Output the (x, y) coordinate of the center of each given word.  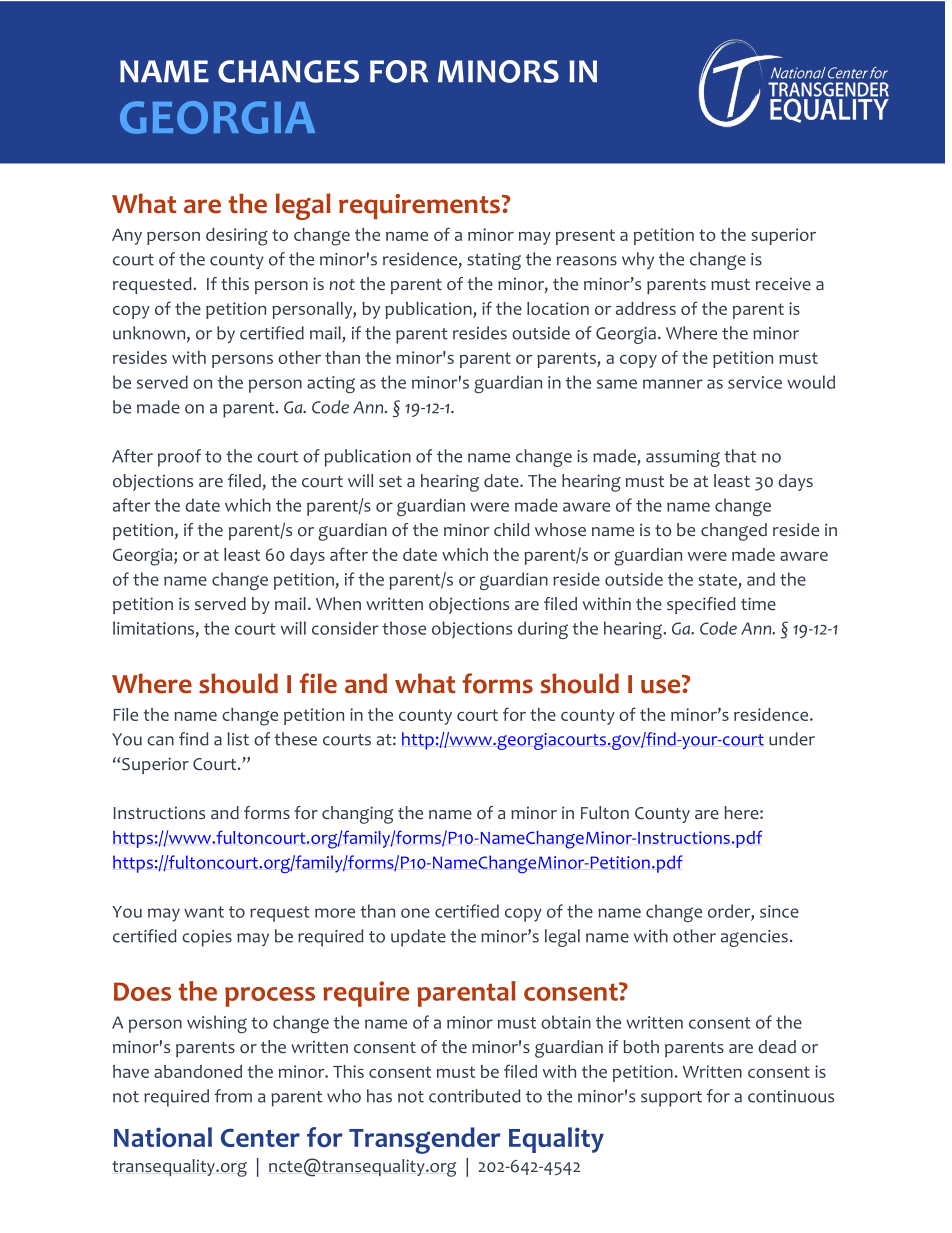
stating (494, 261)
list (238, 739)
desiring (237, 237)
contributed (475, 1096)
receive (783, 284)
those (404, 628)
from (233, 1096)
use (662, 685)
